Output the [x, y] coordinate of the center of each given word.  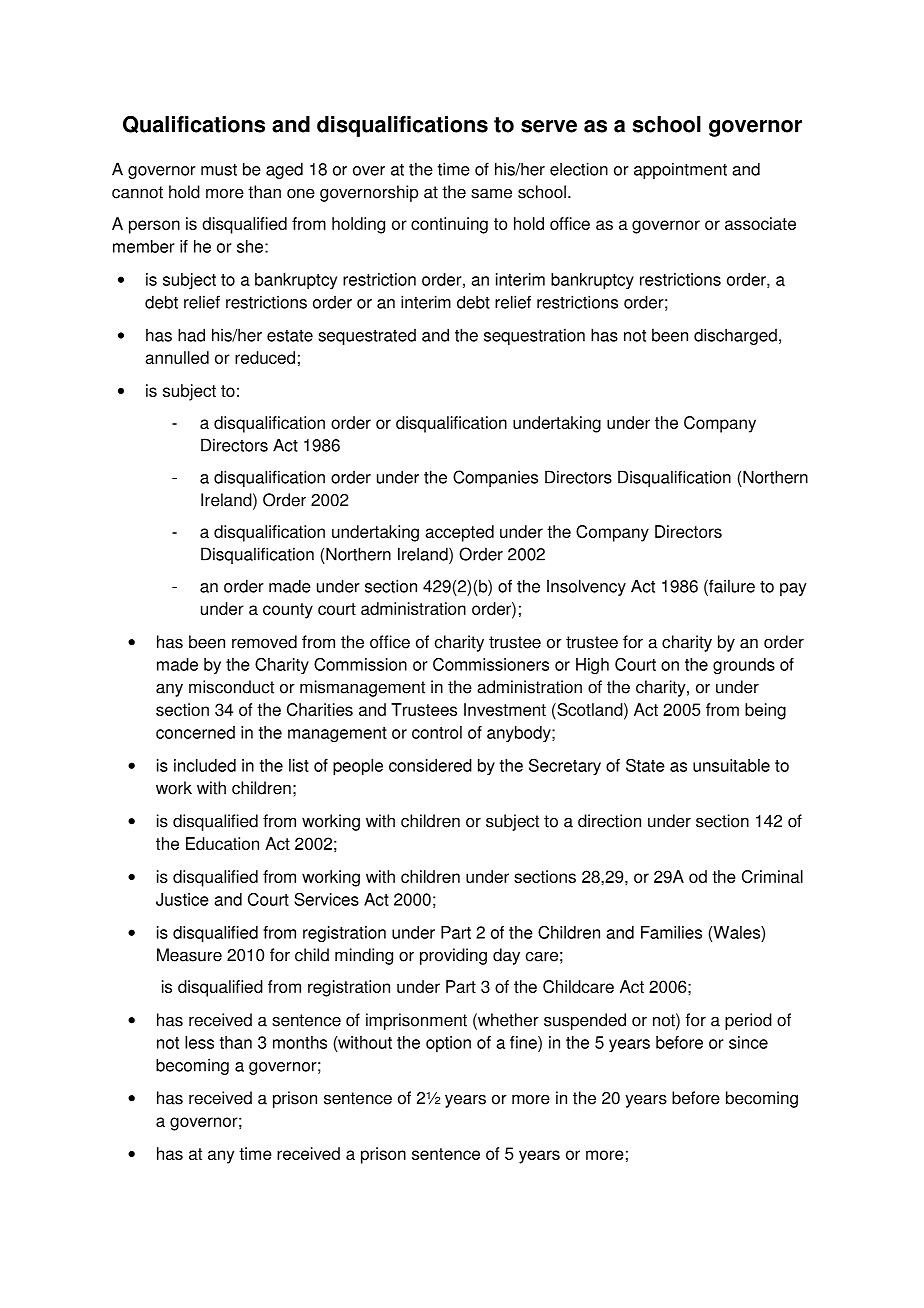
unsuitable [731, 765]
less [199, 1042]
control [437, 732]
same [491, 193]
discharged [735, 336]
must [219, 169]
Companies [495, 478]
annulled [177, 357]
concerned [195, 732]
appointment [680, 170]
